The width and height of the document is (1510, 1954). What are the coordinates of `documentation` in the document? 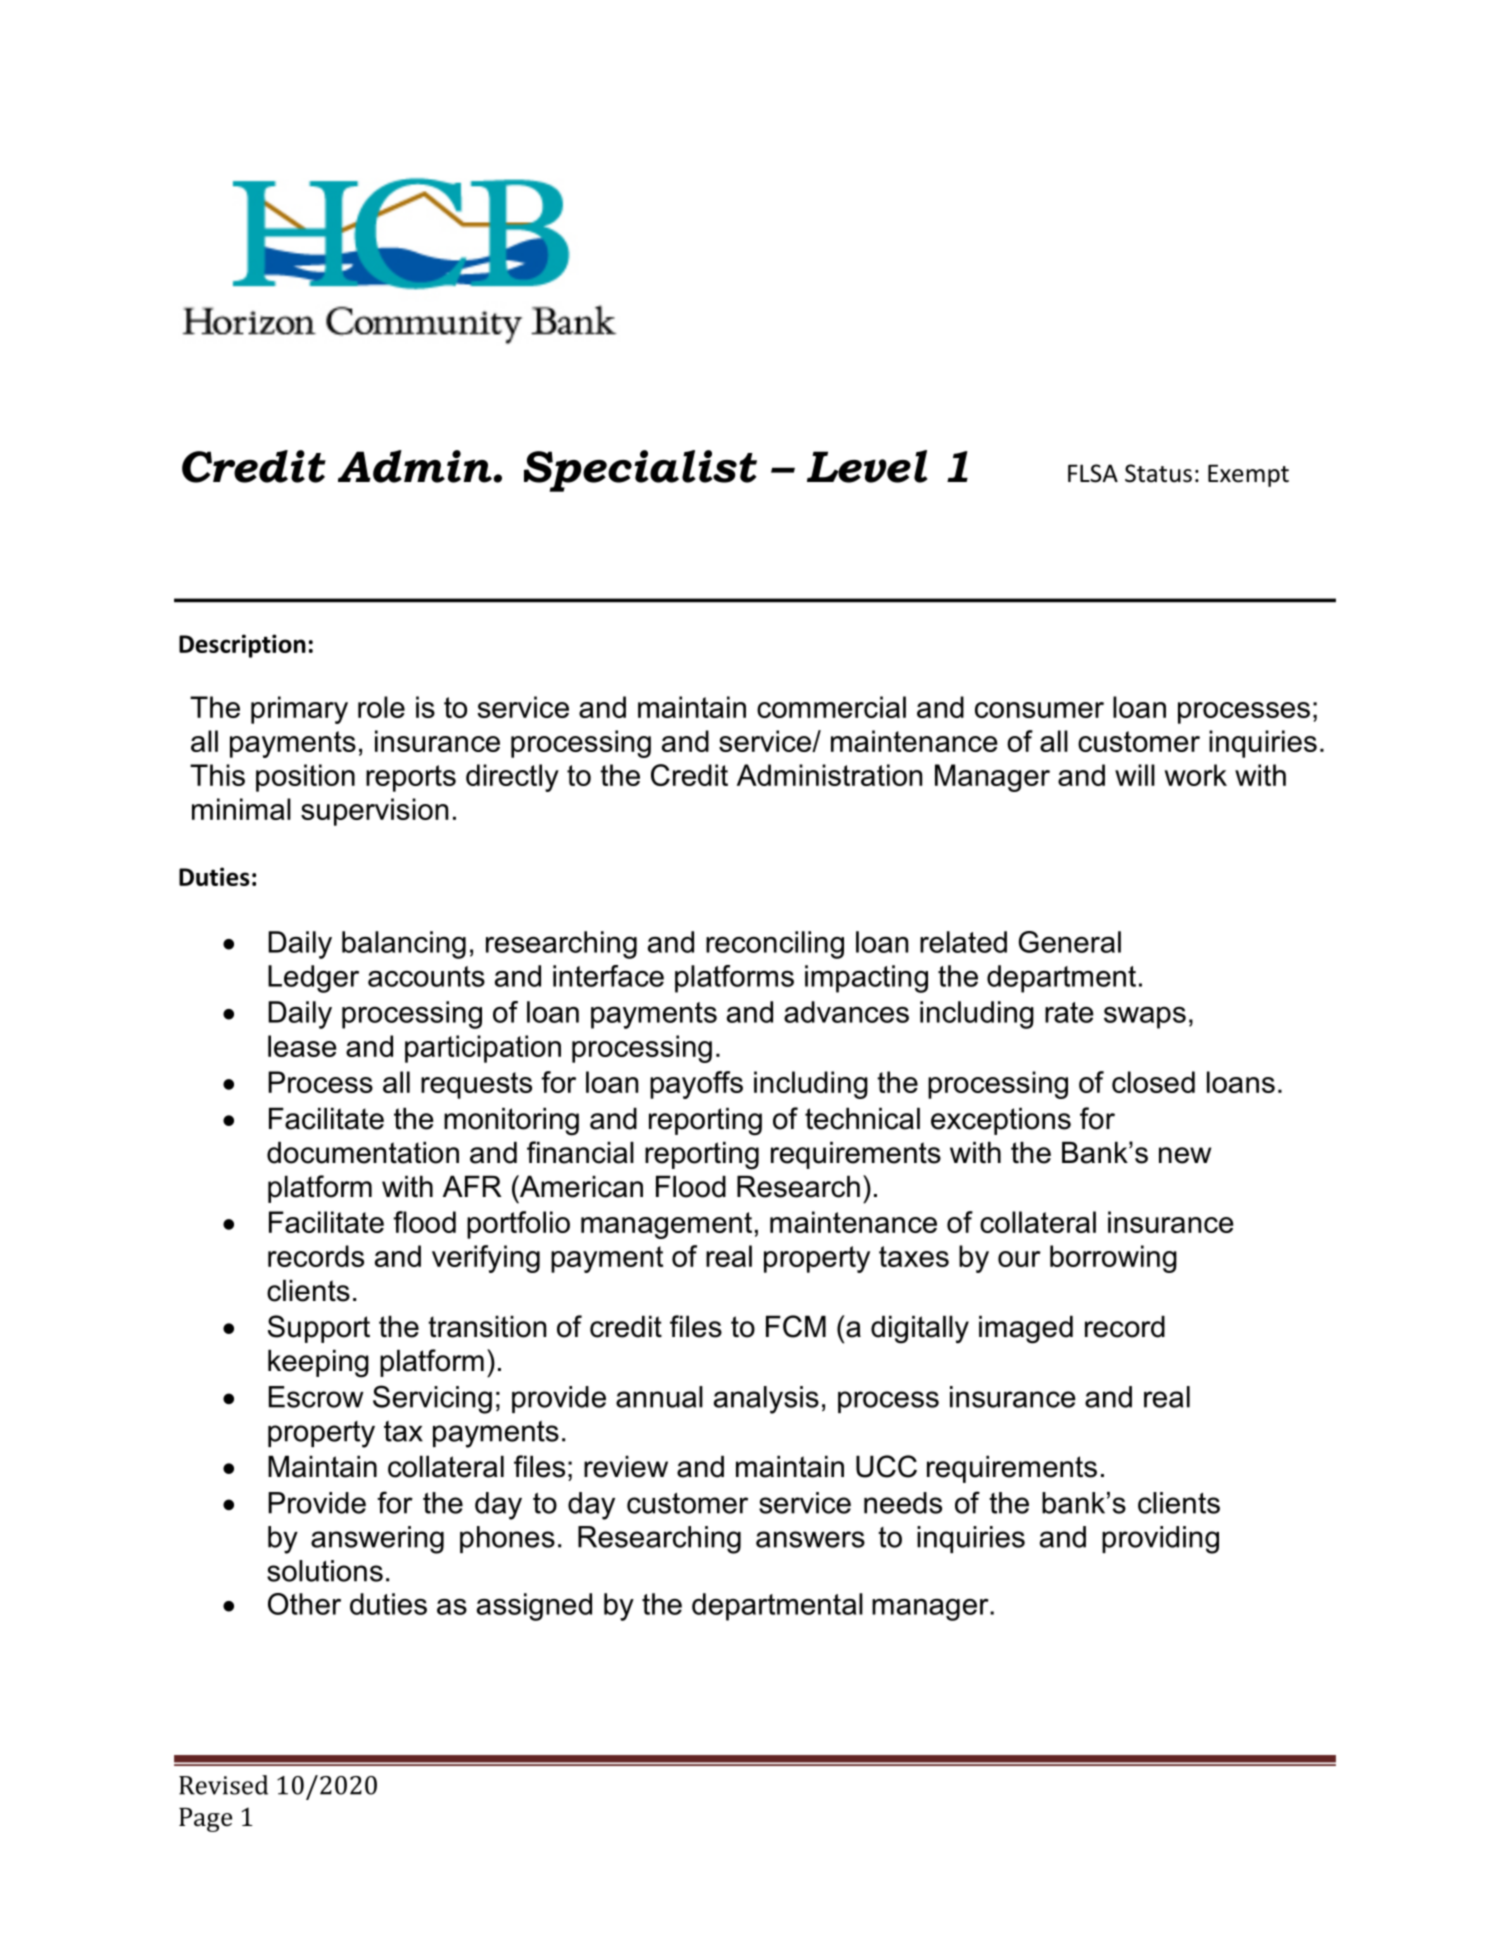 It's located at (363, 1153).
